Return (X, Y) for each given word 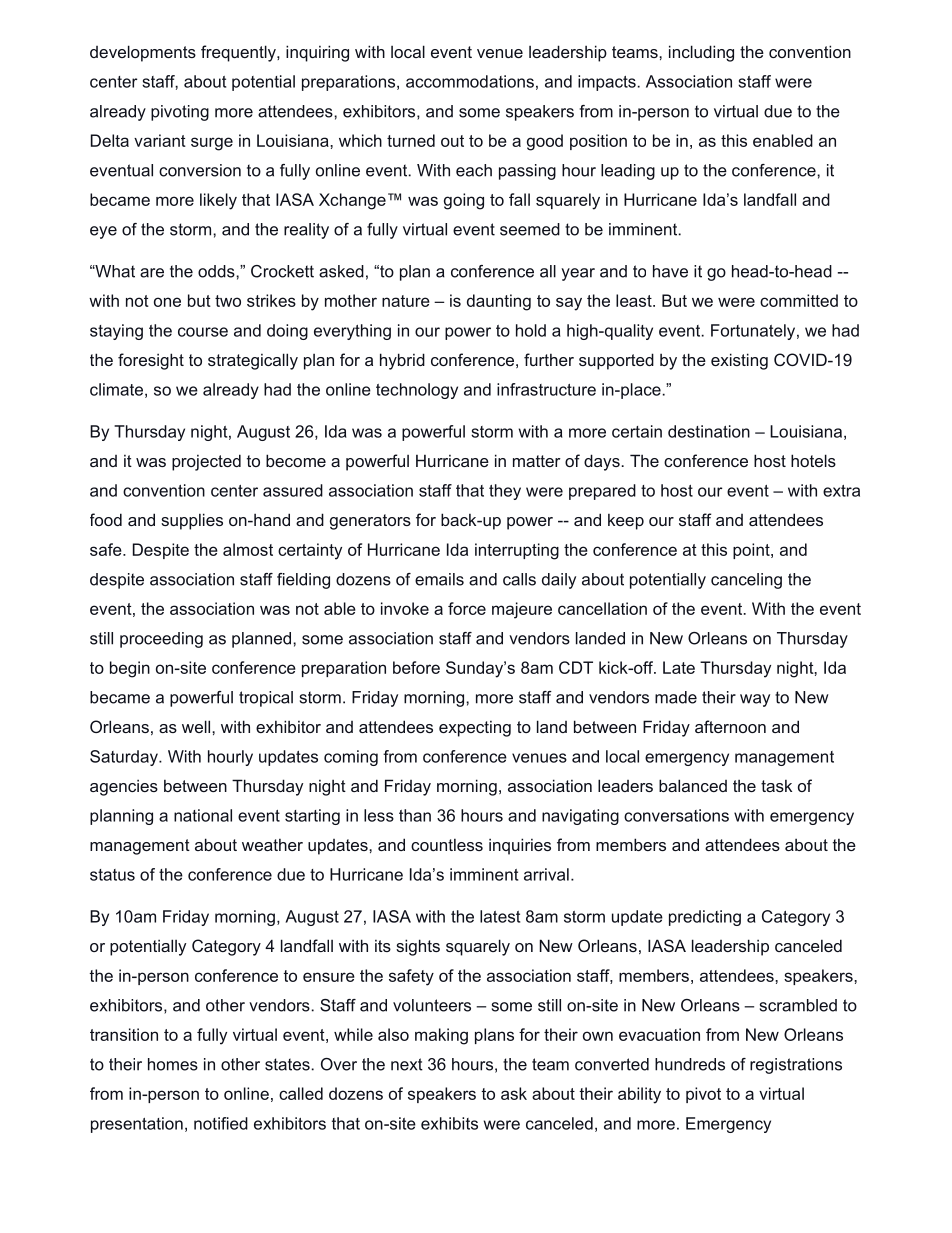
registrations (796, 1066)
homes (173, 1064)
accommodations (470, 81)
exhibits (449, 1123)
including (701, 53)
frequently (239, 53)
